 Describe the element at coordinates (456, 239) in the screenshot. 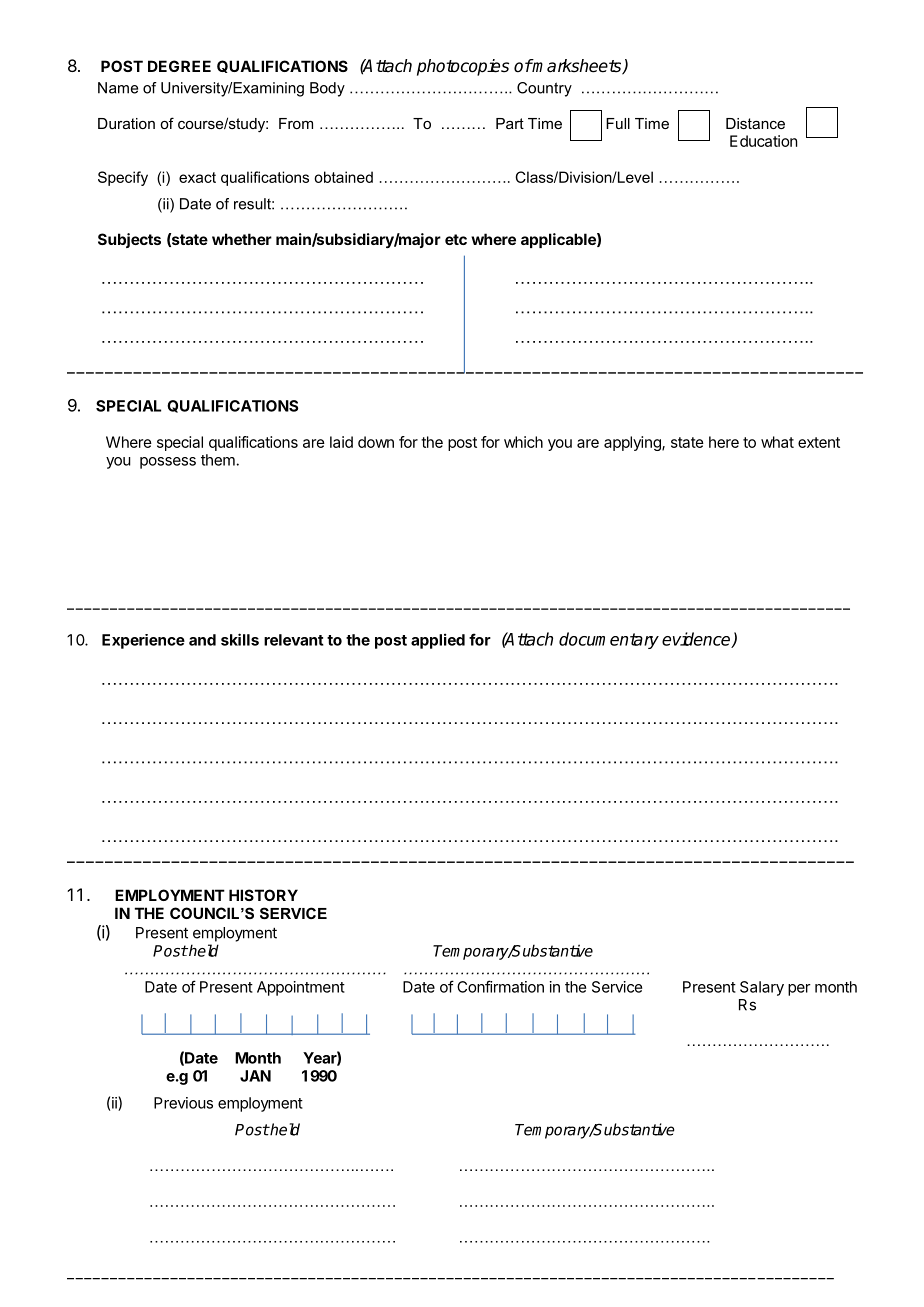

I see `etc` at that location.
